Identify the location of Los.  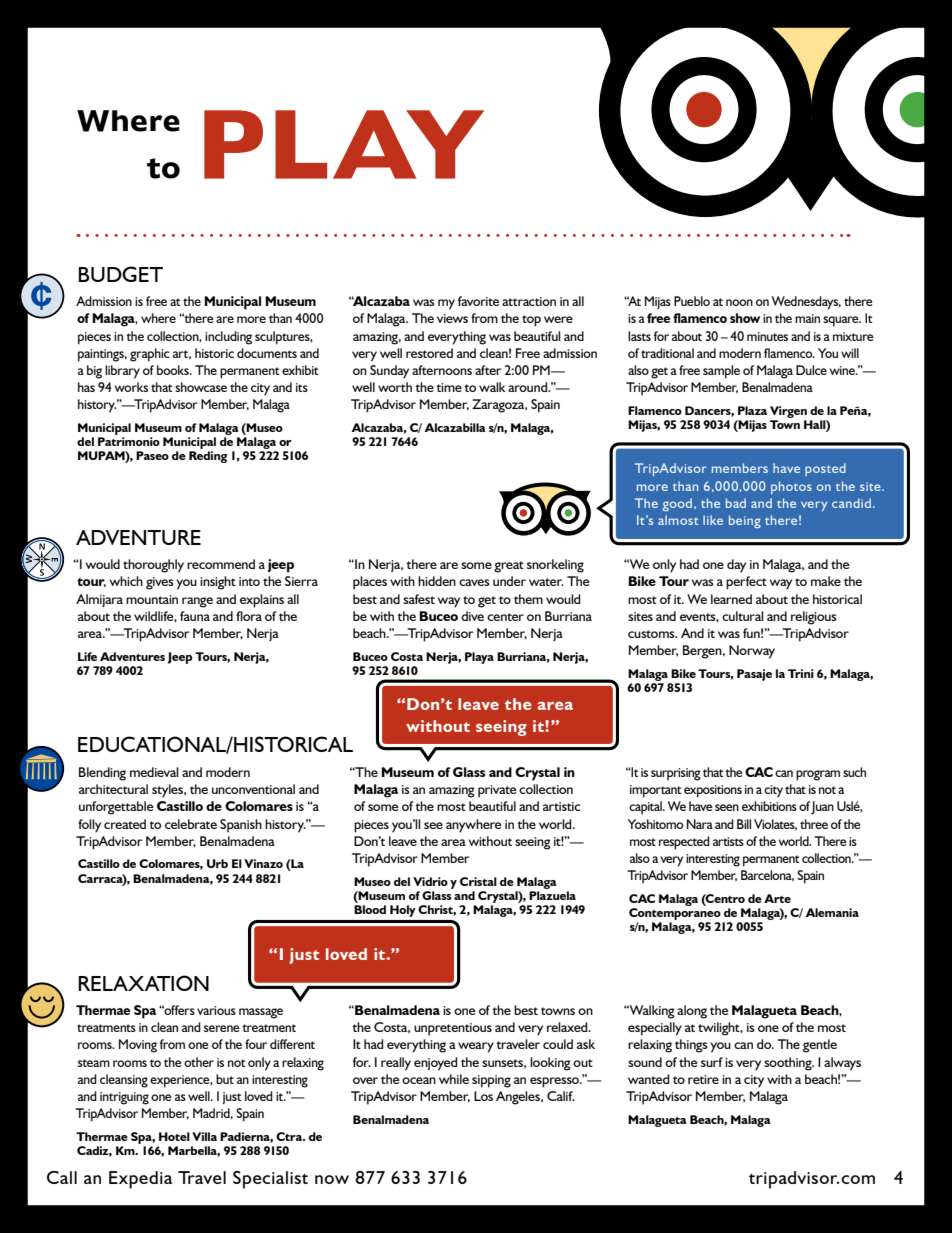
(483, 1096).
